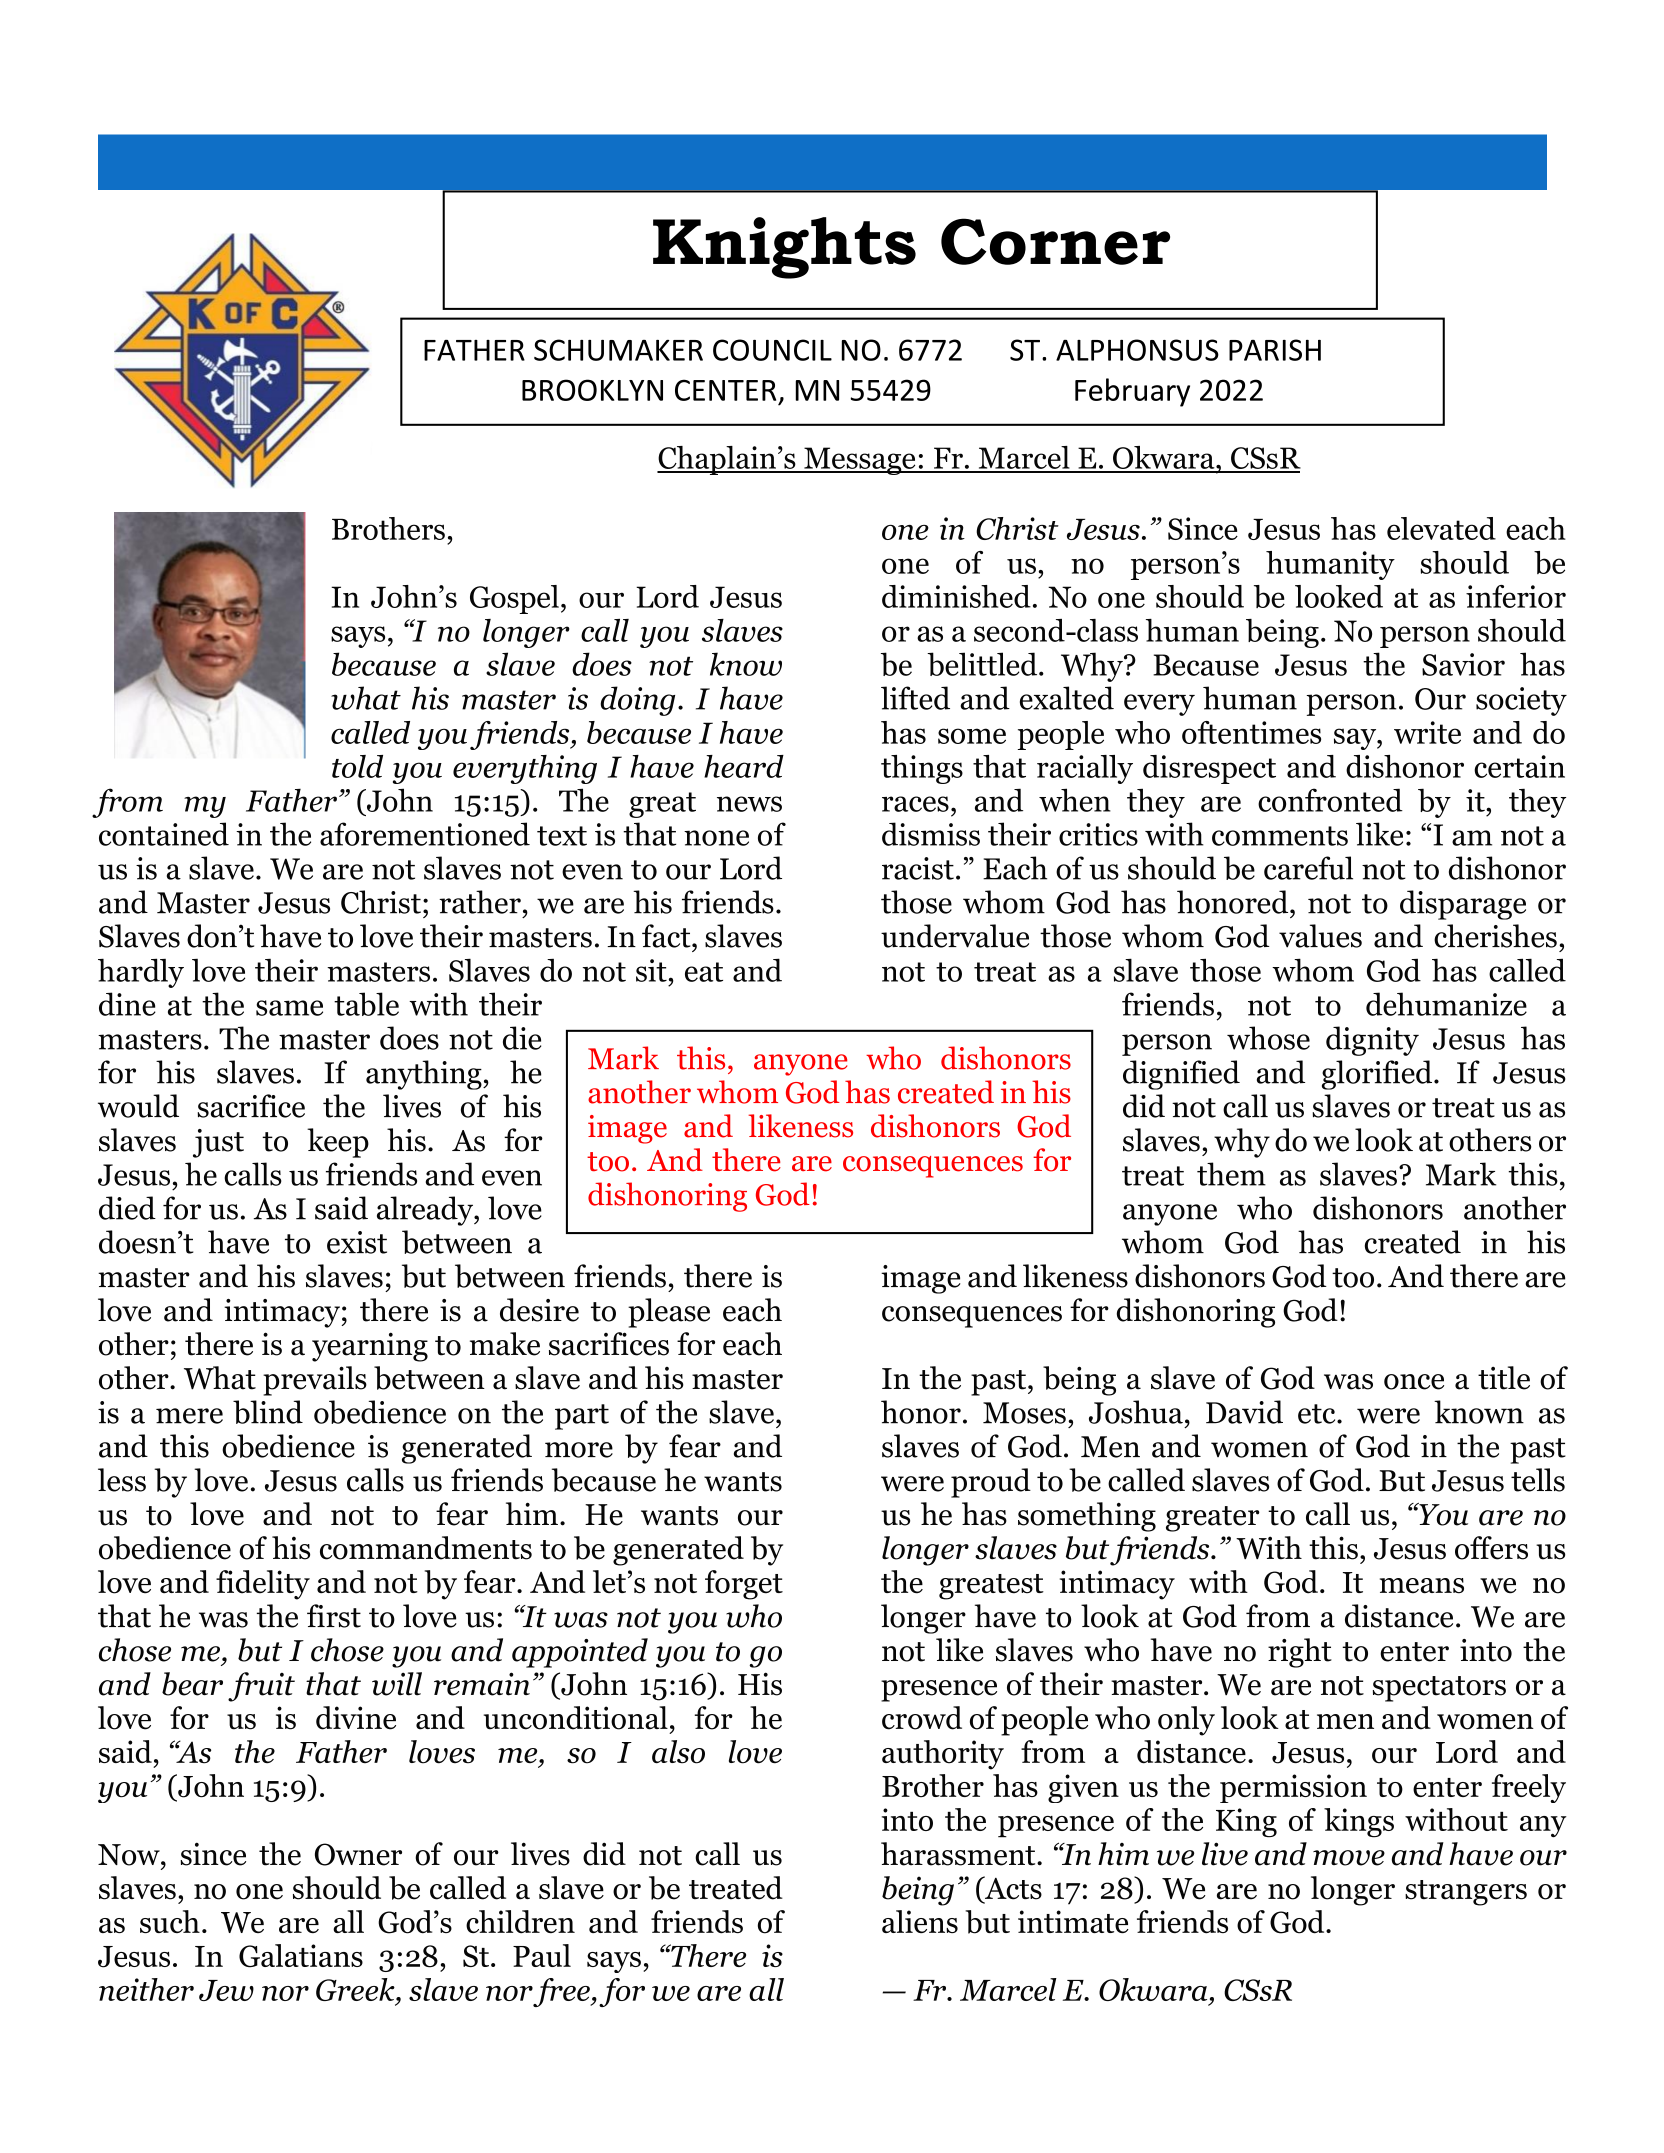 This screenshot has width=1664, height=2153. I want to click on BROOKLYN, so click(592, 390).
